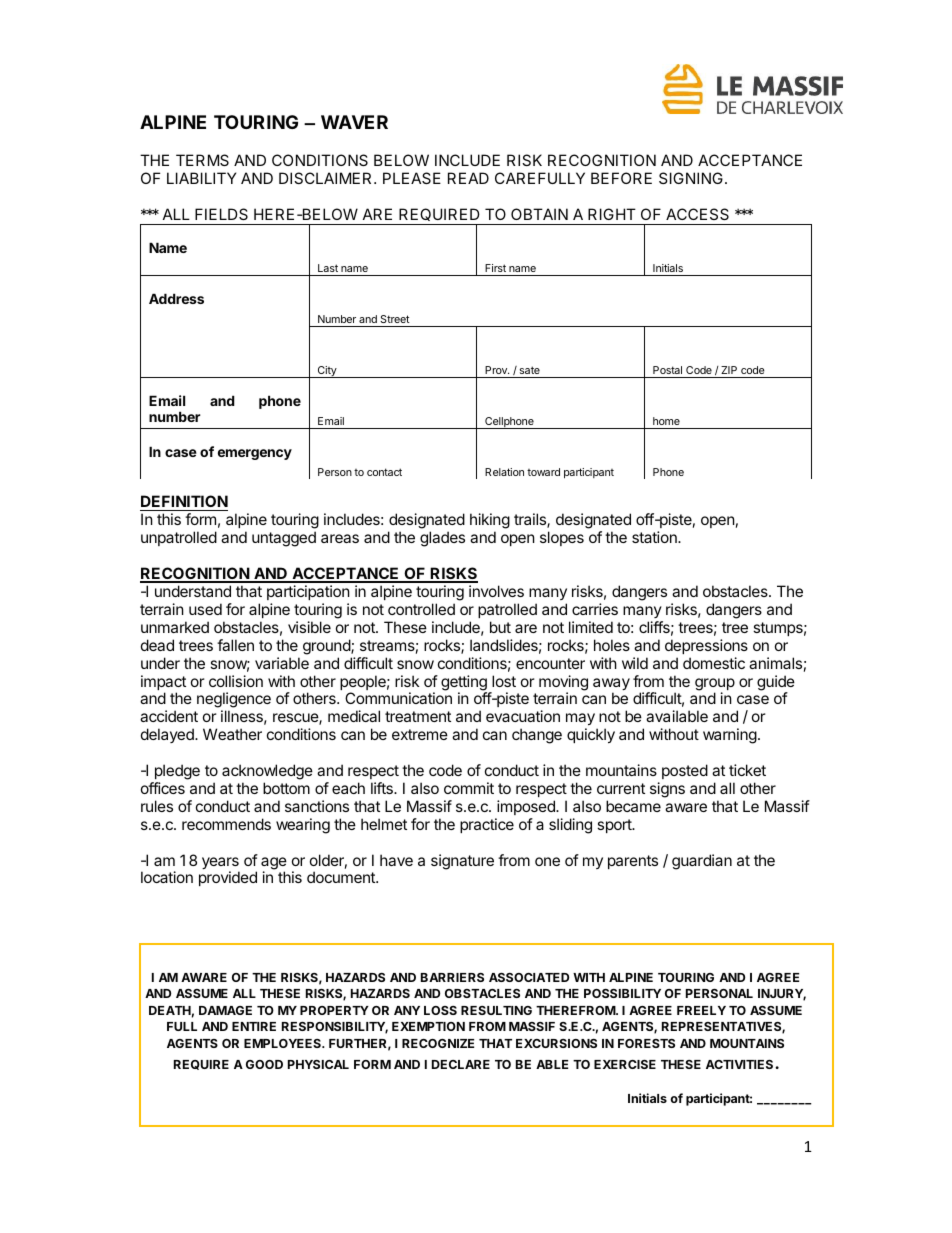 The height and width of the screenshot is (1233, 952). What do you see at coordinates (327, 372) in the screenshot?
I see `City` at bounding box center [327, 372].
